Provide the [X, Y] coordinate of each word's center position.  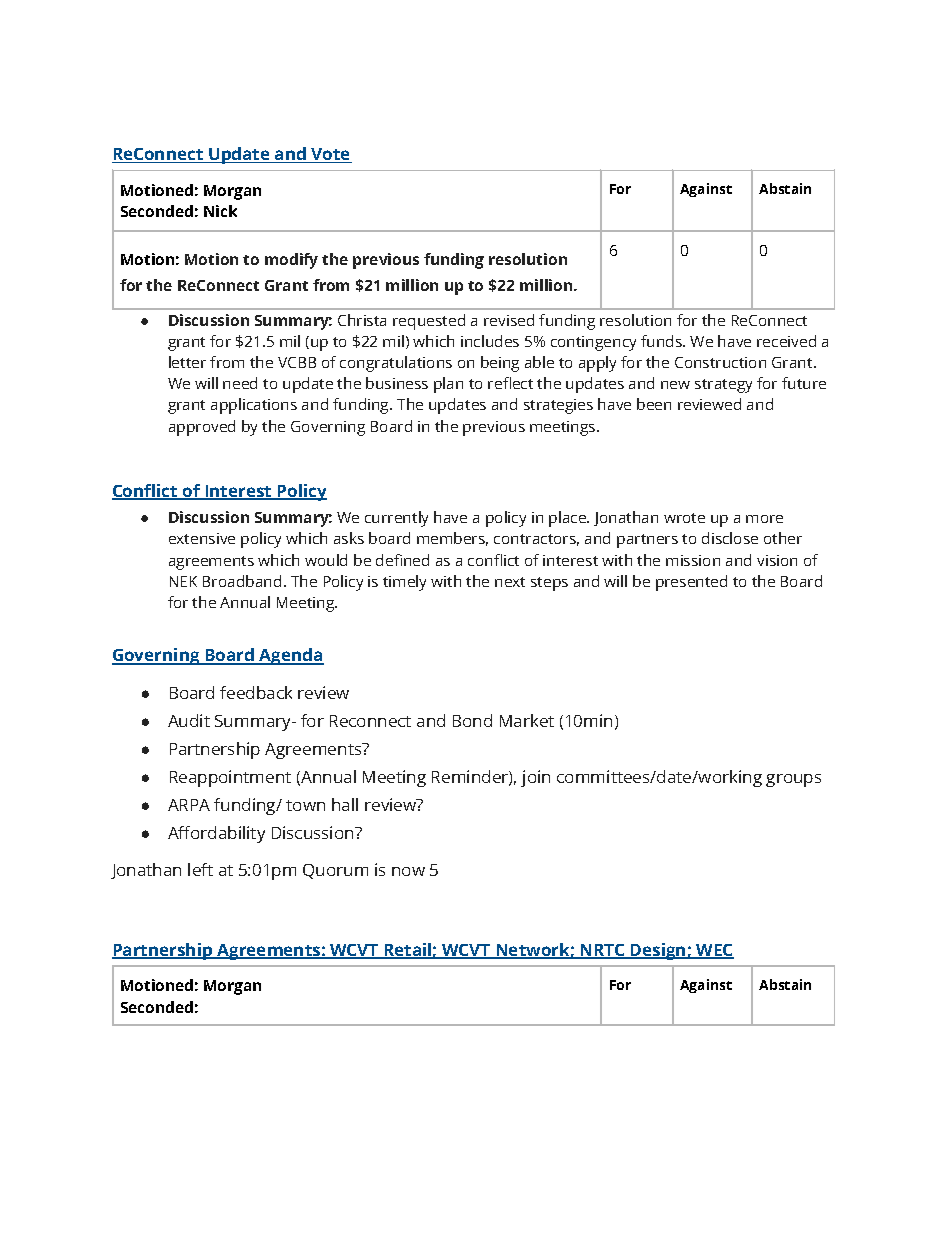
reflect [510, 383]
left [200, 869]
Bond [472, 720]
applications [254, 406]
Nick [220, 211]
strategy [723, 386]
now [408, 871]
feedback [256, 692]
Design [658, 951]
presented [691, 583]
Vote [330, 155]
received [786, 341]
